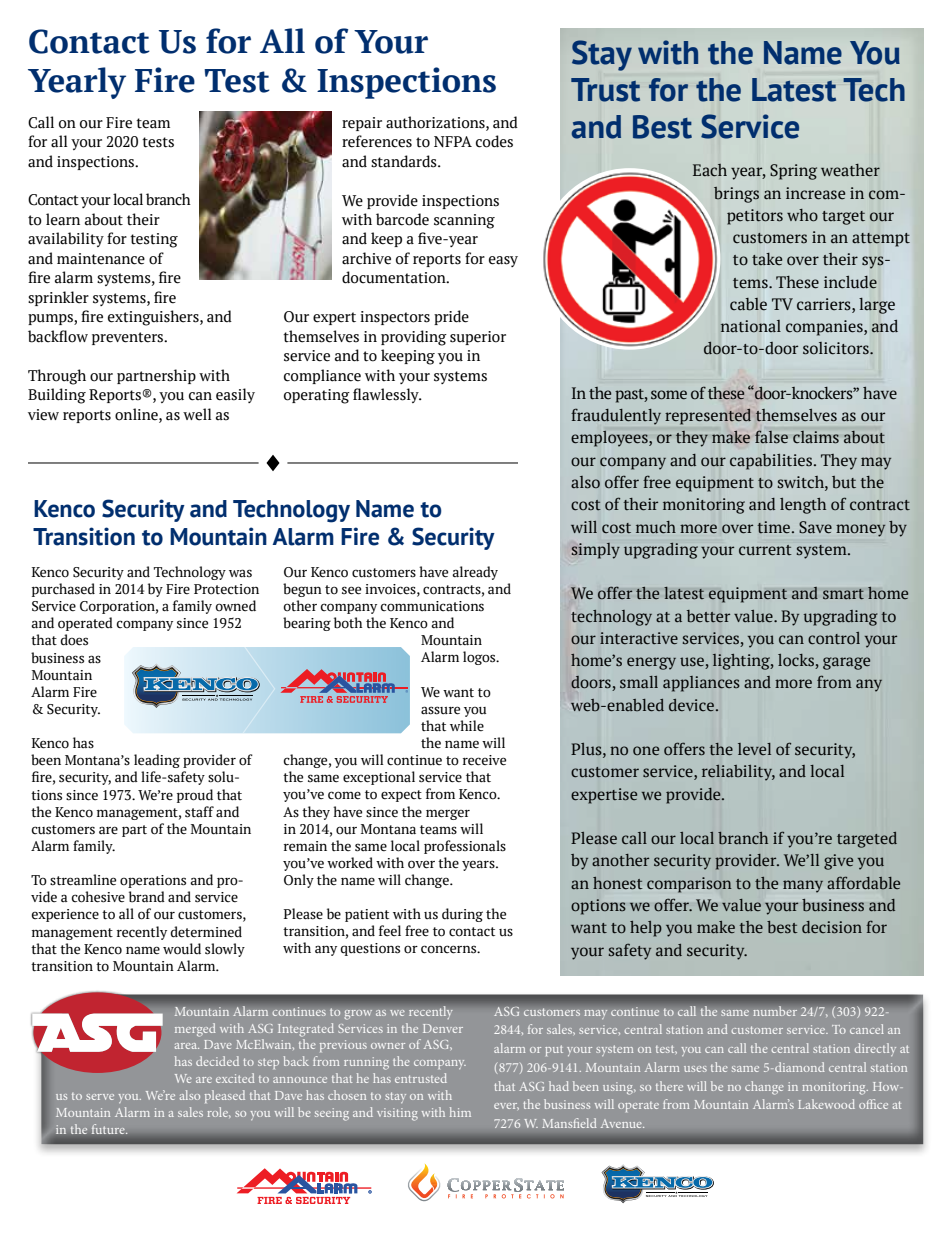 This document has height=1233, width=952. Describe the element at coordinates (100, 1097) in the document. I see `serve` at that location.
